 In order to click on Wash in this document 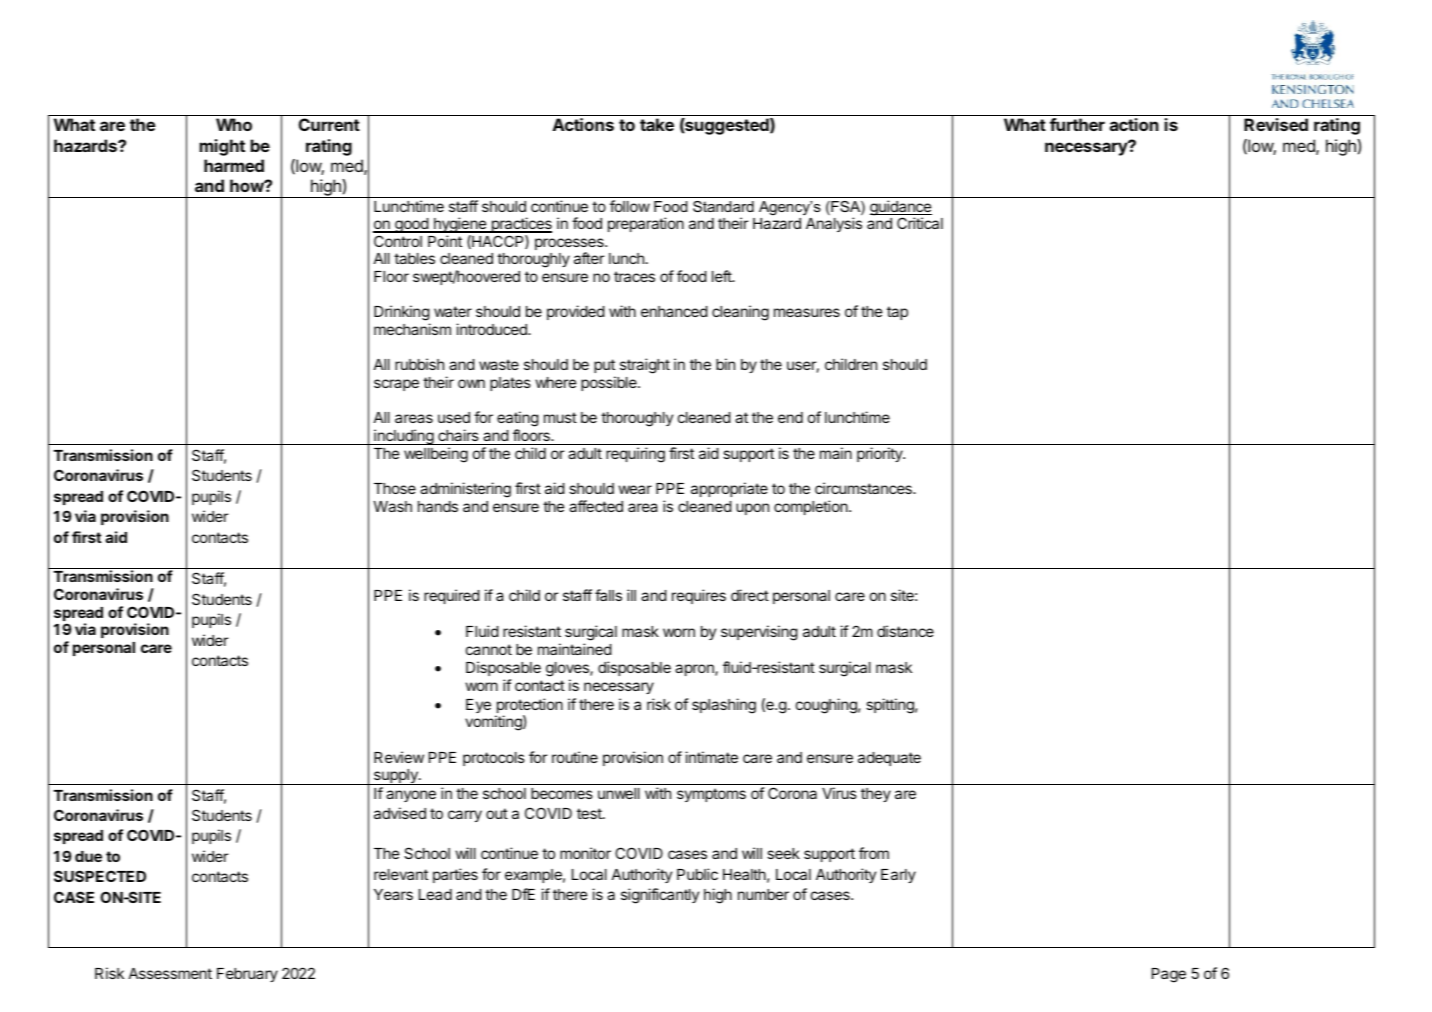, I will do `click(392, 506)`.
